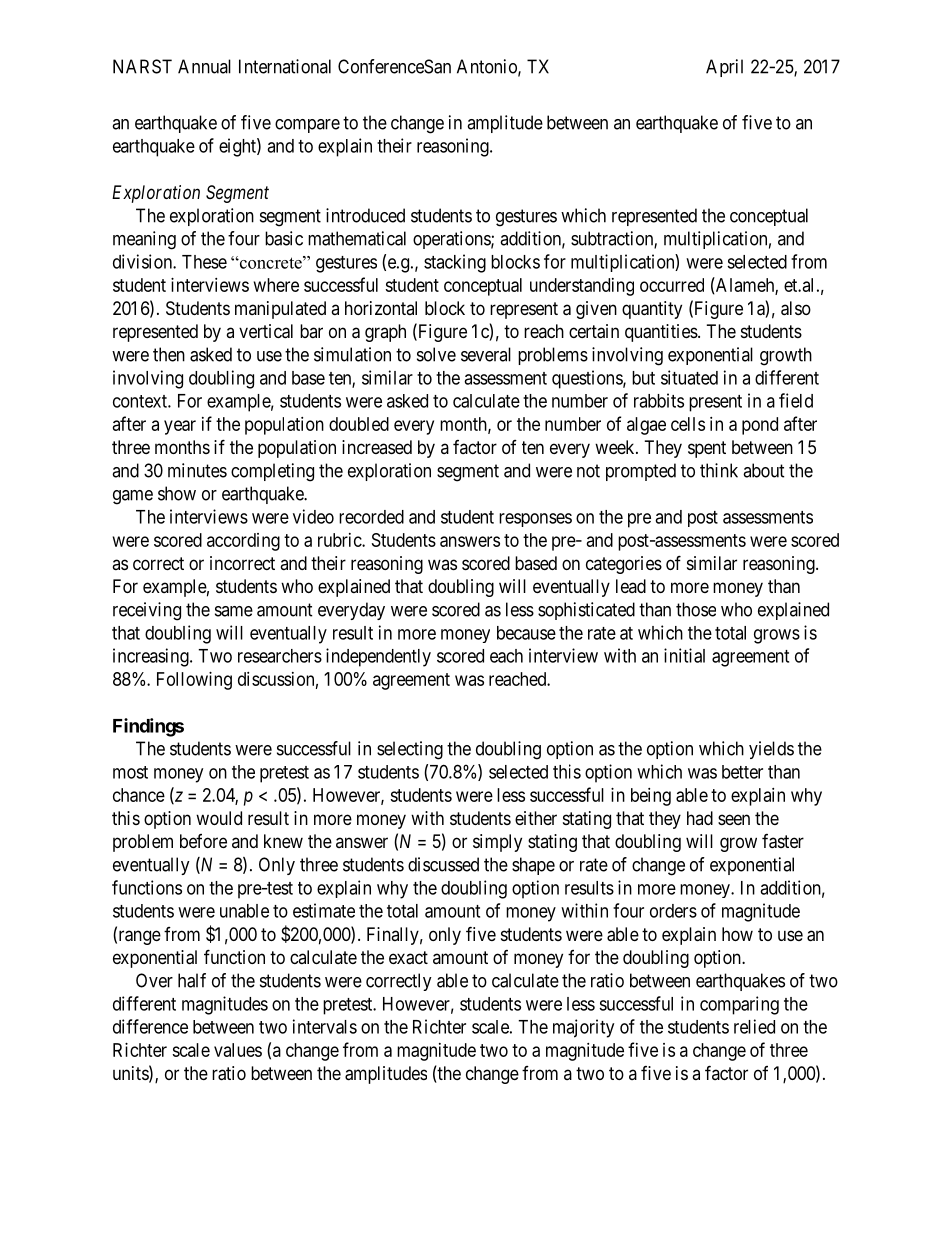 This document has width=952, height=1233. What do you see at coordinates (180, 427) in the document?
I see `year` at bounding box center [180, 427].
